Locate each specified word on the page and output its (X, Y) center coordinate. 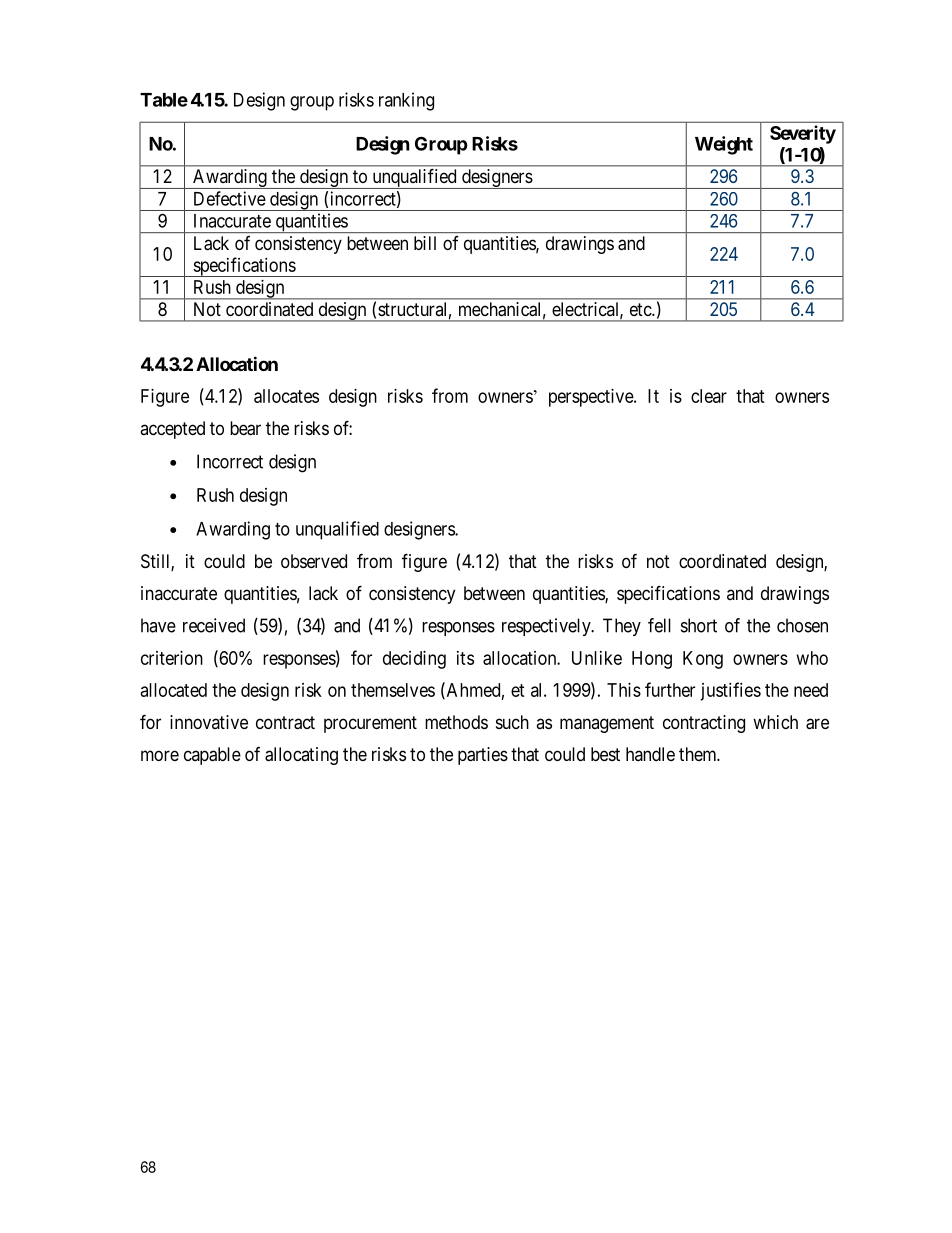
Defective (230, 198)
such (512, 722)
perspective (592, 398)
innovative (209, 722)
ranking (406, 101)
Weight (724, 145)
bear (245, 428)
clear (709, 396)
